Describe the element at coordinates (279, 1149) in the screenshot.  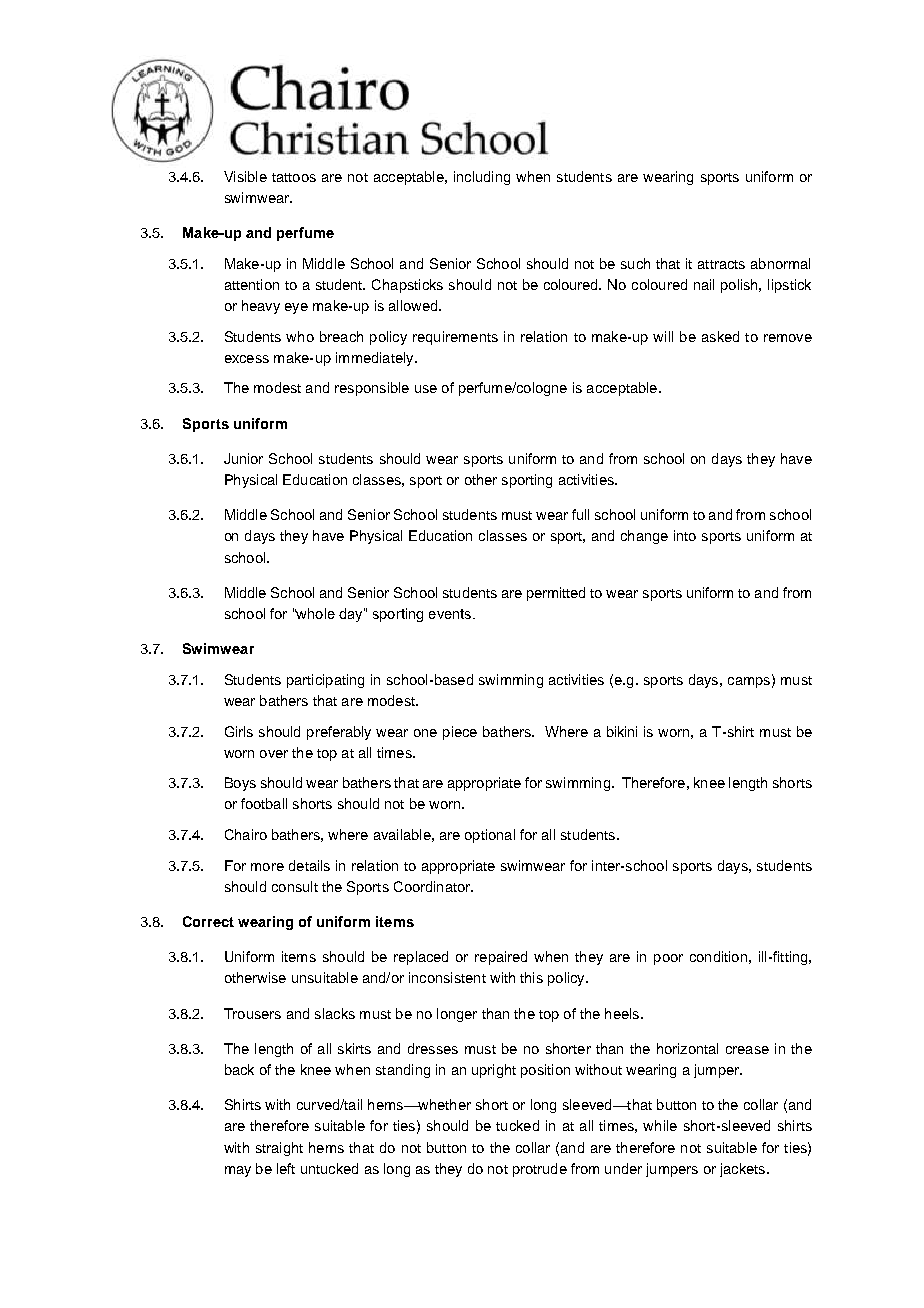
I see `straight` at that location.
